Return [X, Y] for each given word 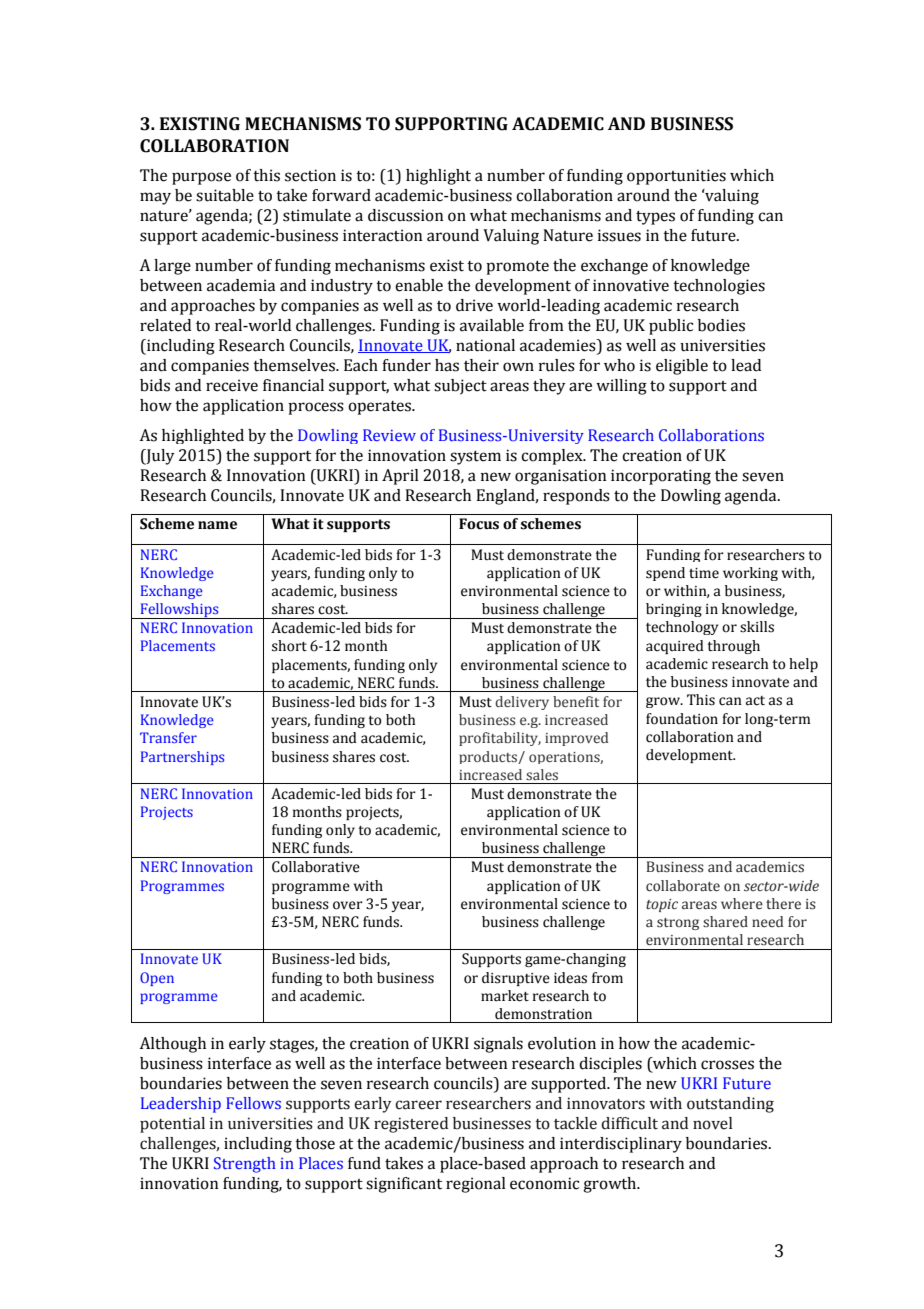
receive [232, 385]
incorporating [661, 477]
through [733, 647]
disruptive [516, 979]
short [289, 646]
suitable [225, 195]
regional [476, 1185]
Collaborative [316, 867]
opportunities [676, 177]
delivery [522, 703]
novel [712, 1123]
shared [725, 921]
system [475, 458]
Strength [245, 1165]
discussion [406, 215]
